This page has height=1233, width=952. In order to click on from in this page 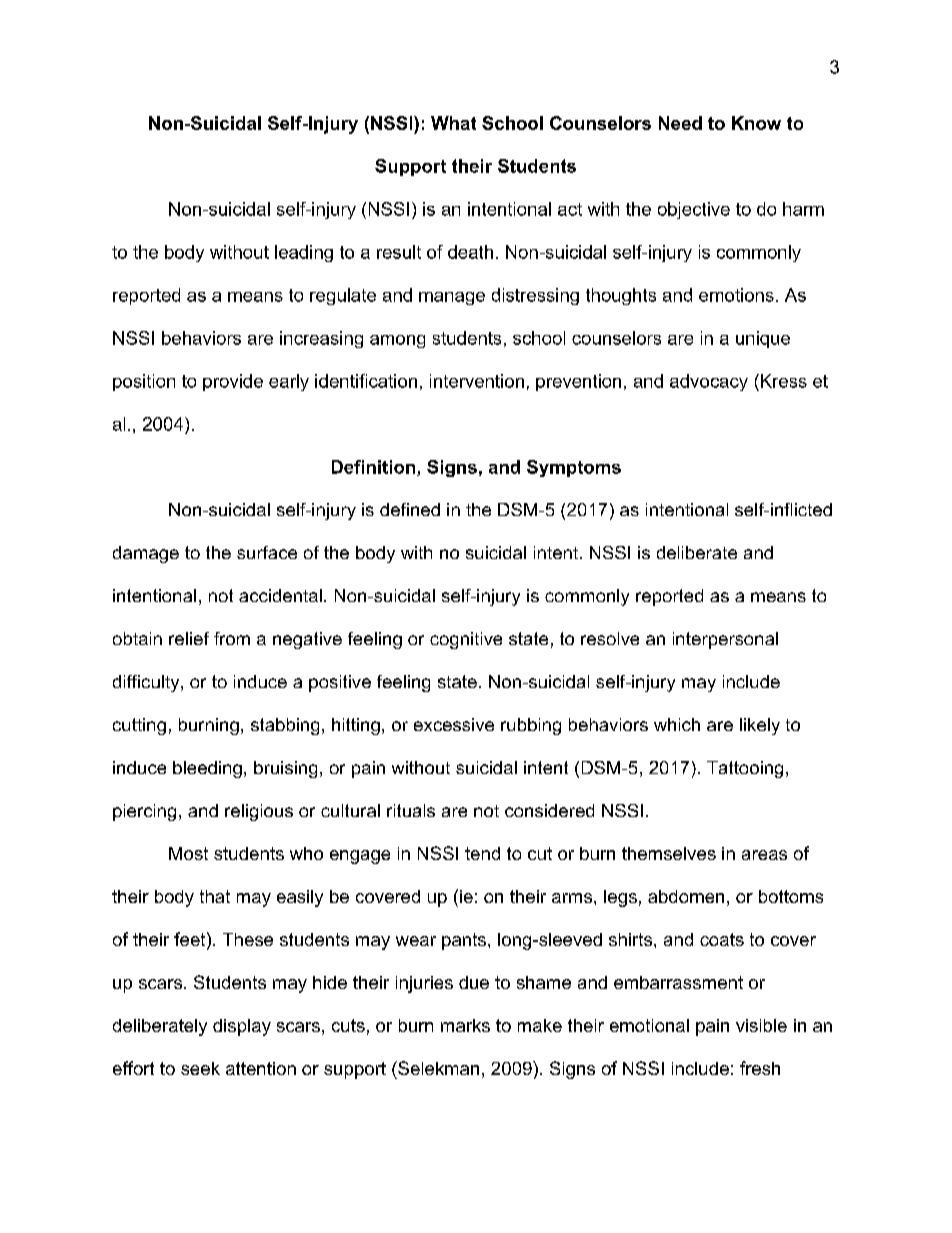, I will do `click(232, 638)`.
